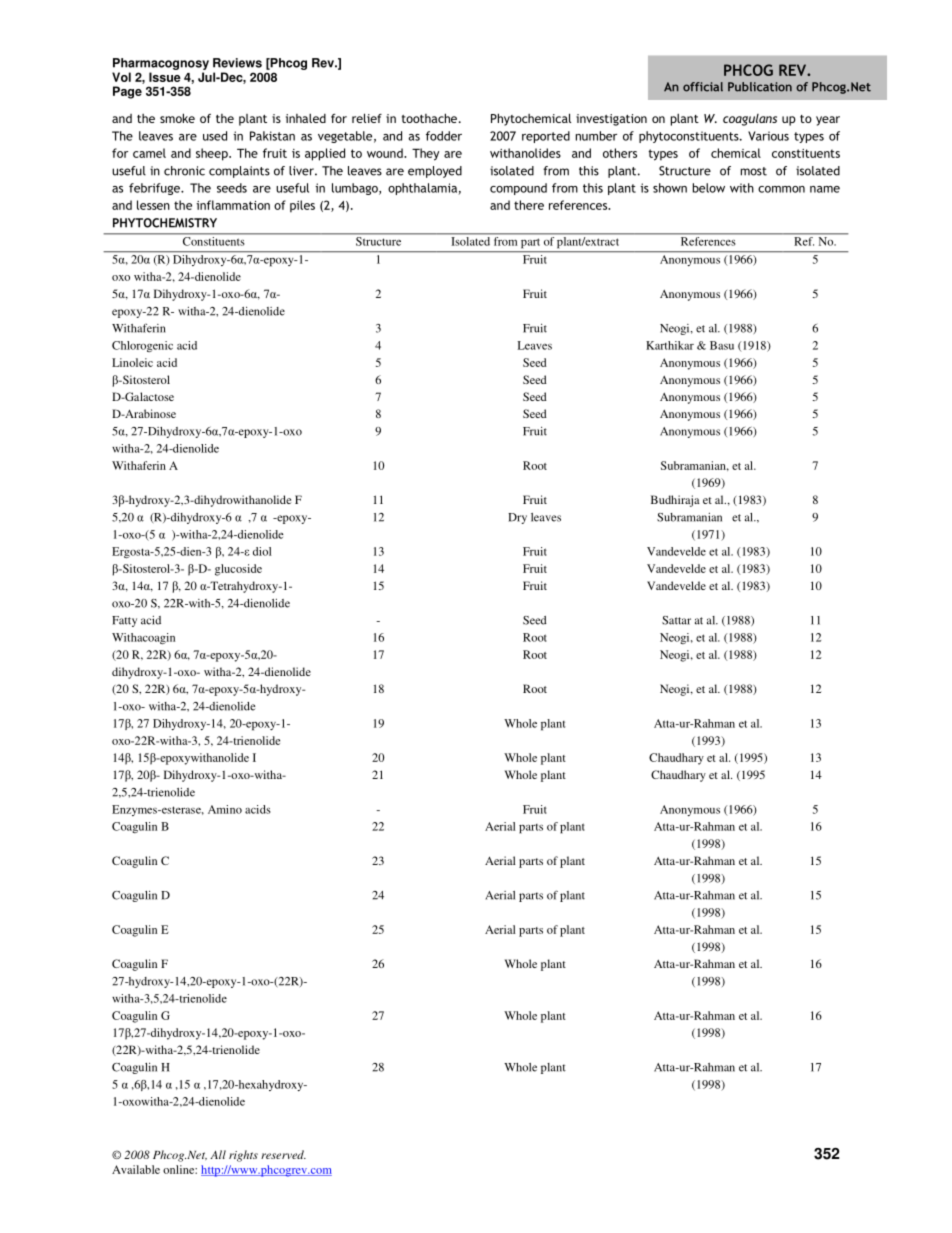  Describe the element at coordinates (132, 362) in the screenshot. I see `Linoleic` at that location.
